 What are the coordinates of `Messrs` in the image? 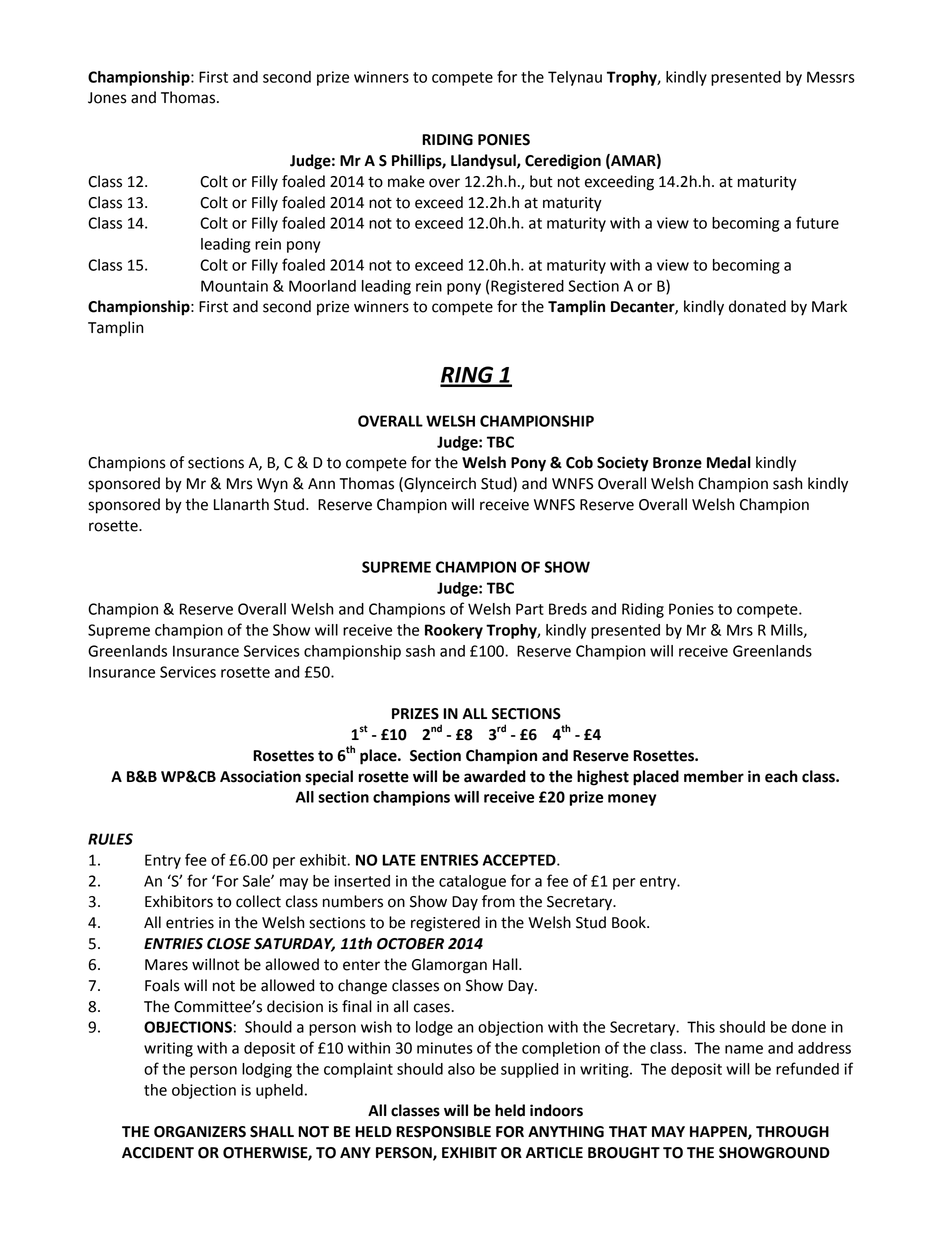 It's located at (831, 77).
